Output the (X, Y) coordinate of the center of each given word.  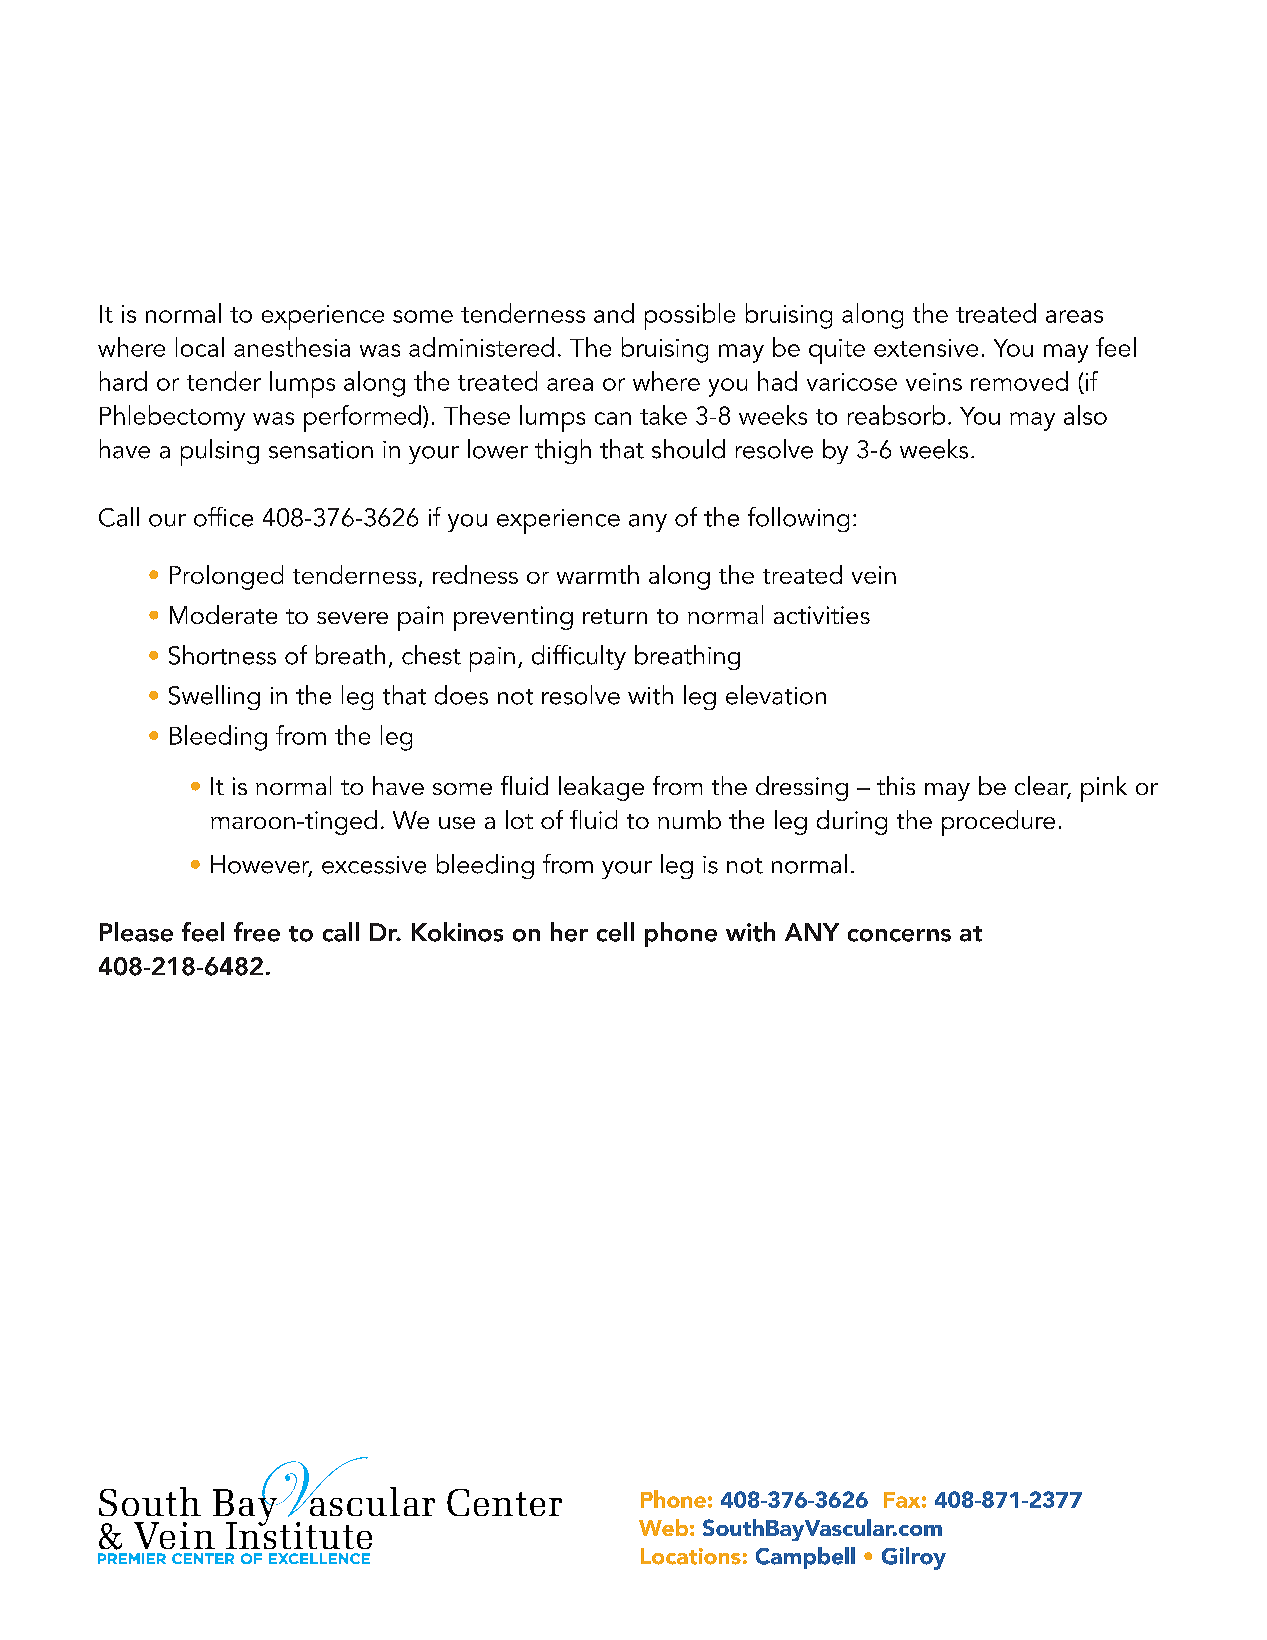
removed (1019, 381)
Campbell (805, 1558)
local (200, 347)
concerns (899, 935)
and (614, 313)
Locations (691, 1556)
